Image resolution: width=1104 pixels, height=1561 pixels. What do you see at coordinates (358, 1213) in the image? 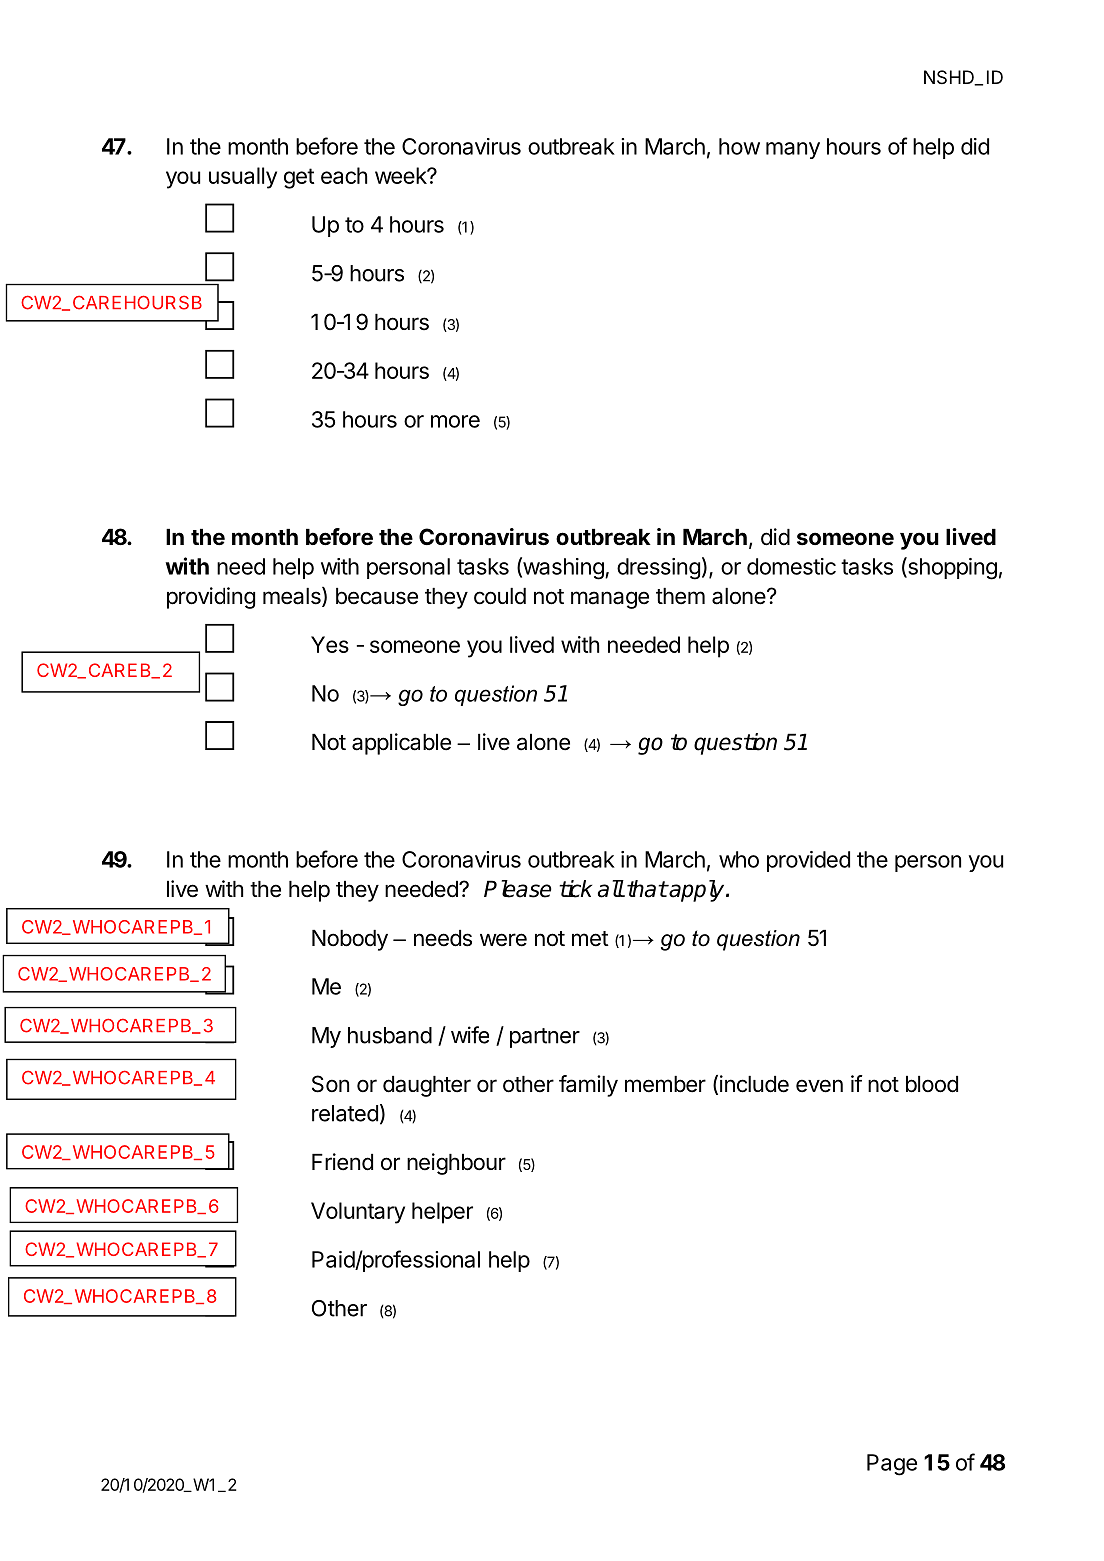
I see `Voluntary` at bounding box center [358, 1213].
